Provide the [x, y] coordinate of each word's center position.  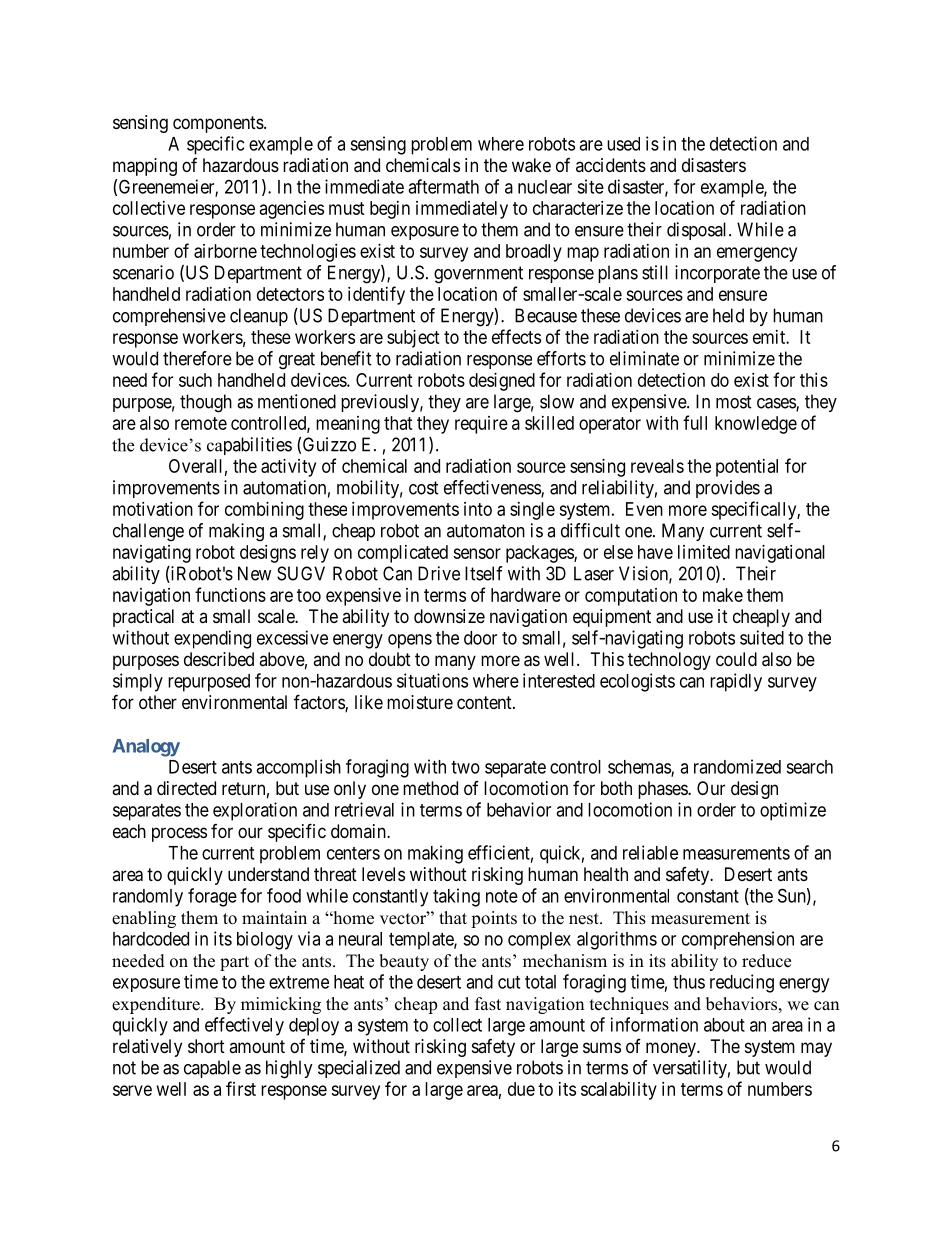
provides [728, 489]
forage [212, 897]
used [623, 144]
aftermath [443, 186]
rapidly [736, 682]
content [485, 702]
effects [516, 336]
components [218, 124]
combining [264, 511]
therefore [197, 358]
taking [456, 897]
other [158, 702]
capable [212, 1069]
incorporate [717, 274]
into [478, 509]
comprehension [738, 940]
